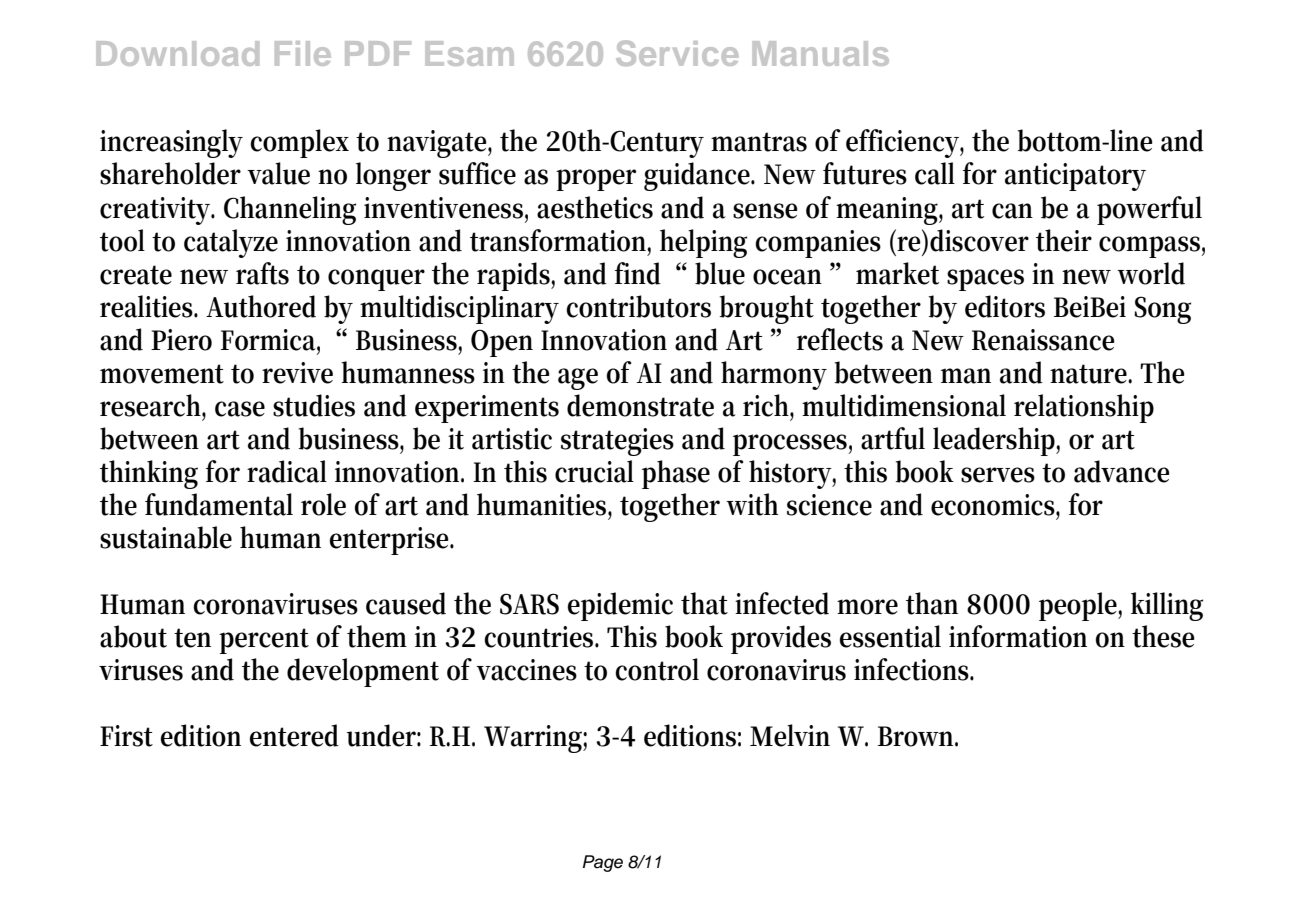 Image resolution: width=1311 pixels, height=924 pixels. Describe the element at coordinates (264, 641) in the screenshot. I see `percent` at that location.
